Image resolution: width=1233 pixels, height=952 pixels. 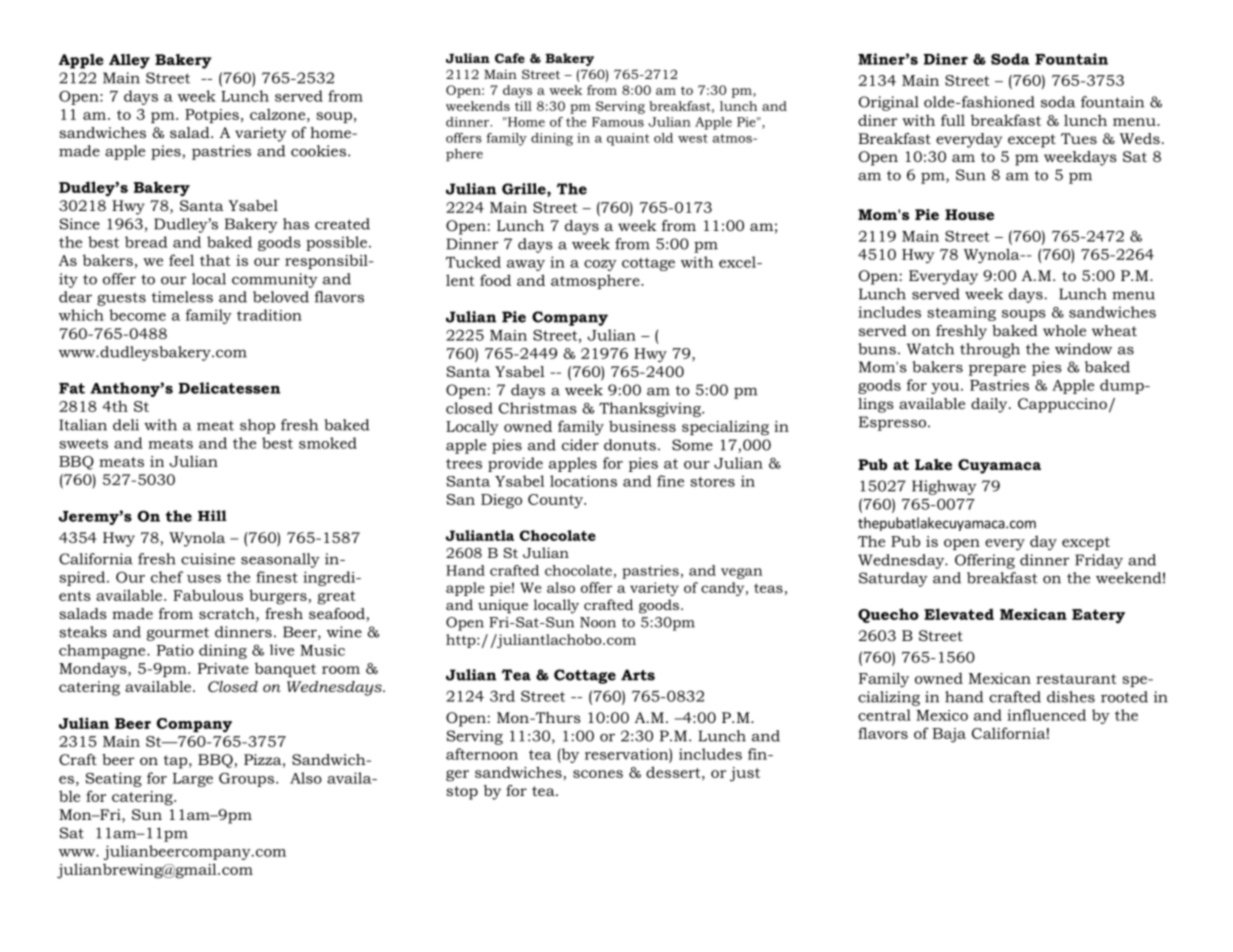 What do you see at coordinates (523, 106) in the screenshot?
I see `till` at bounding box center [523, 106].
